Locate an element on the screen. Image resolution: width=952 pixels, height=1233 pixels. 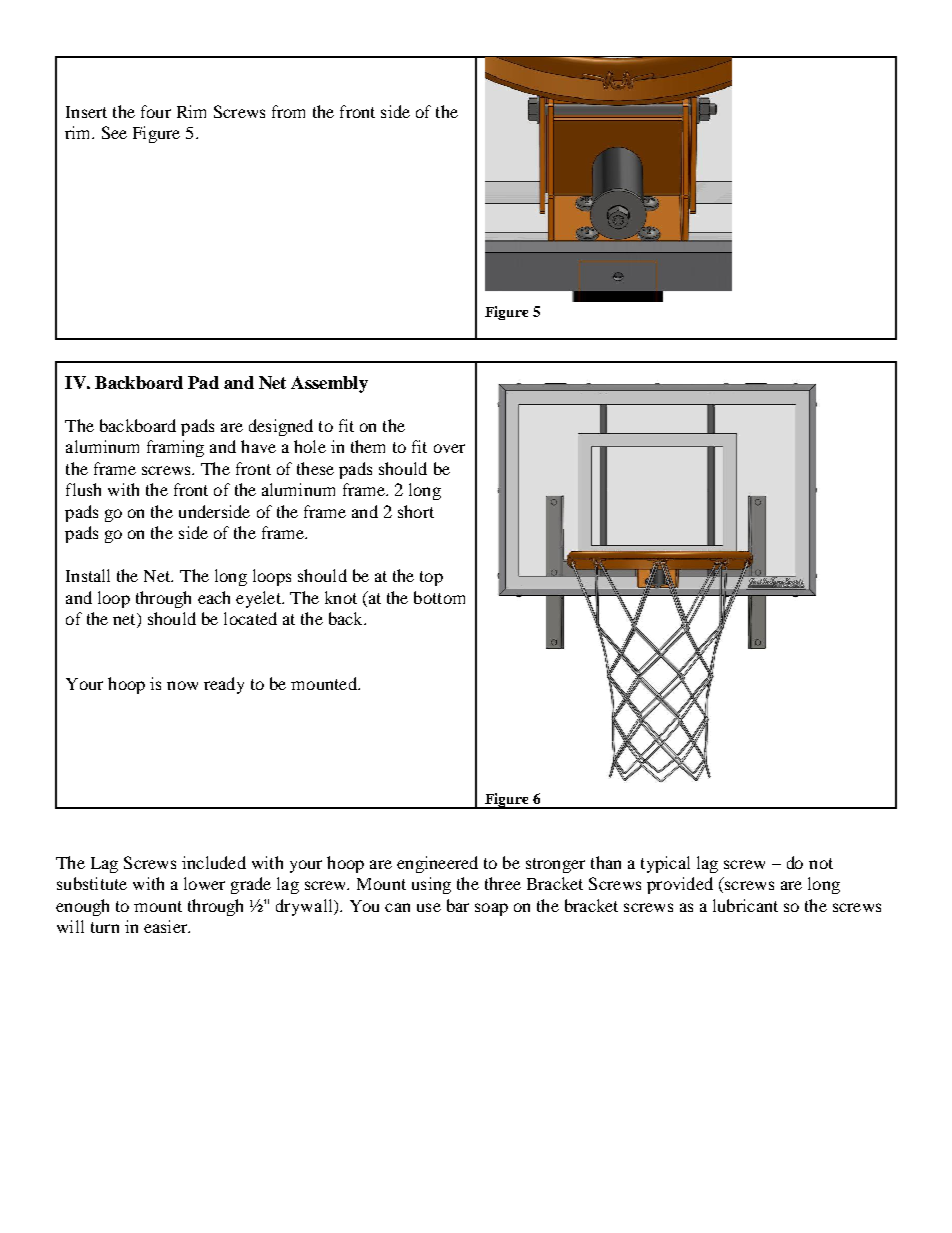
flush is located at coordinates (83, 489).
